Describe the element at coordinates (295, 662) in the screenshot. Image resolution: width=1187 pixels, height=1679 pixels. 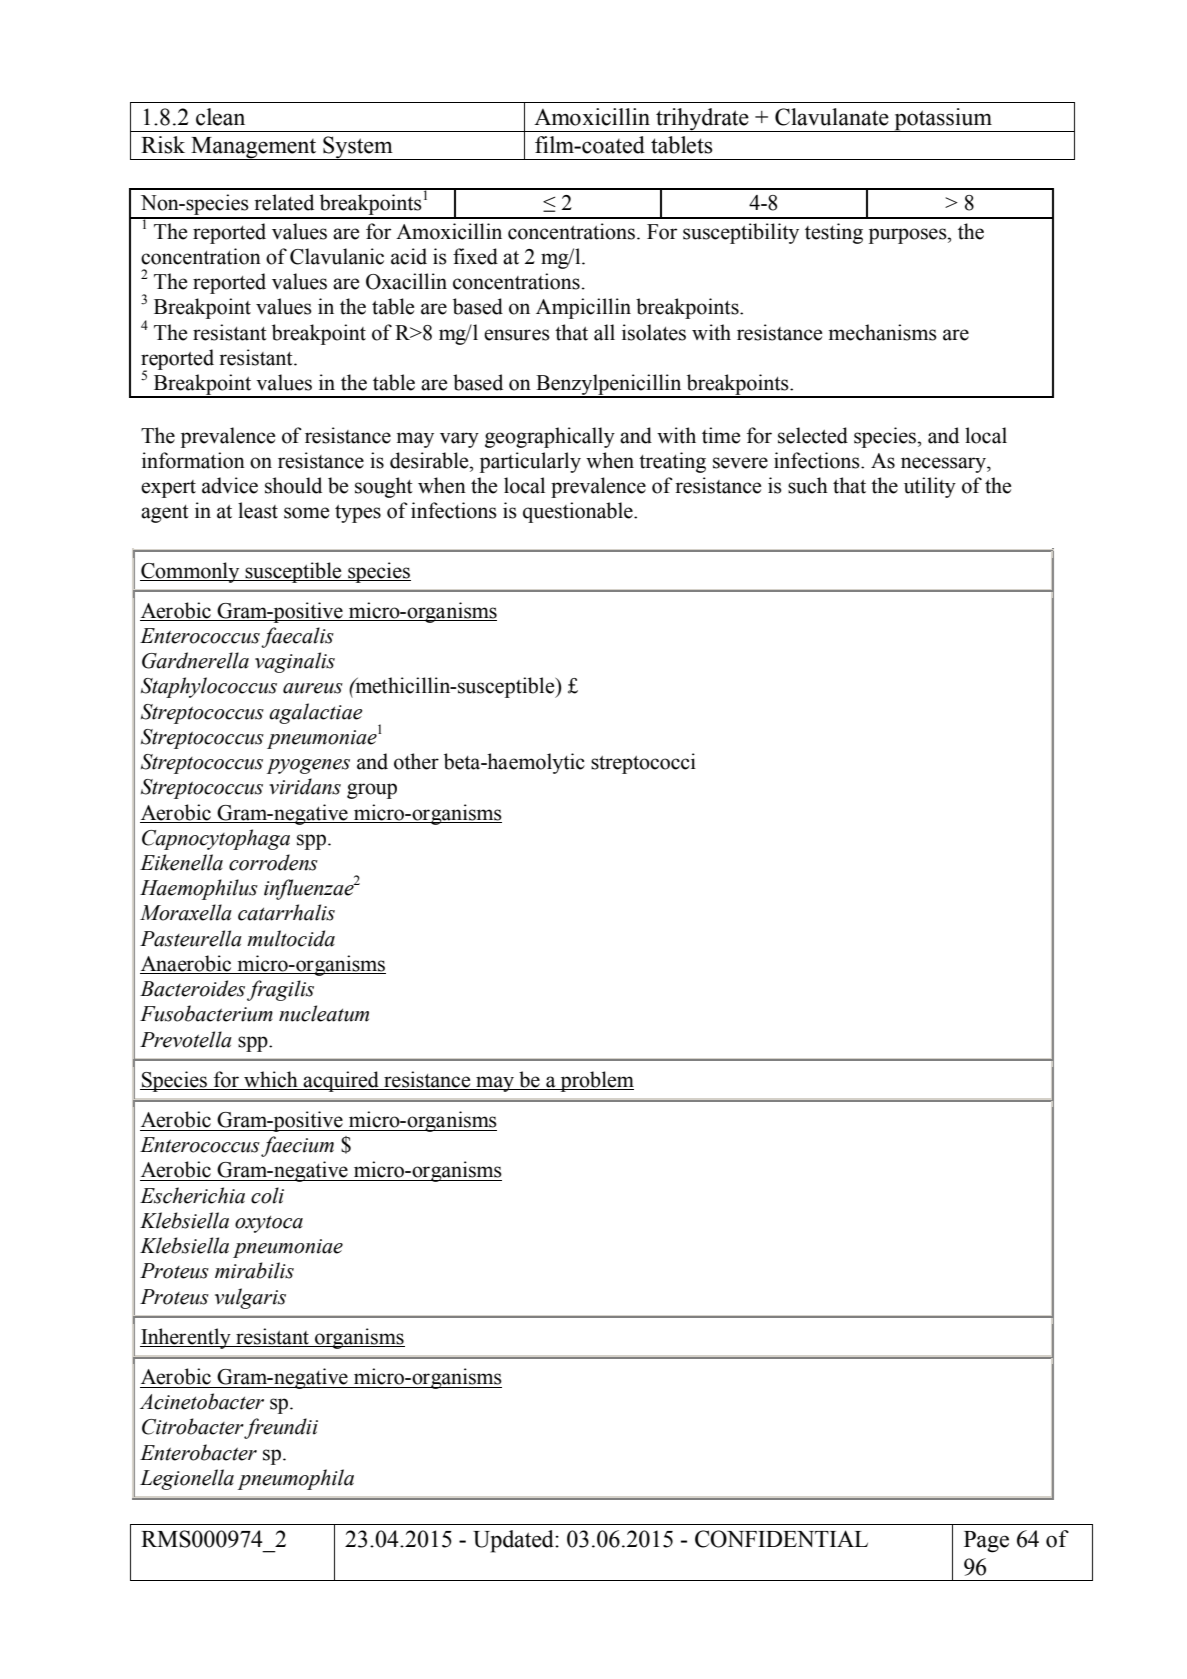
I see `vaginalis` at that location.
